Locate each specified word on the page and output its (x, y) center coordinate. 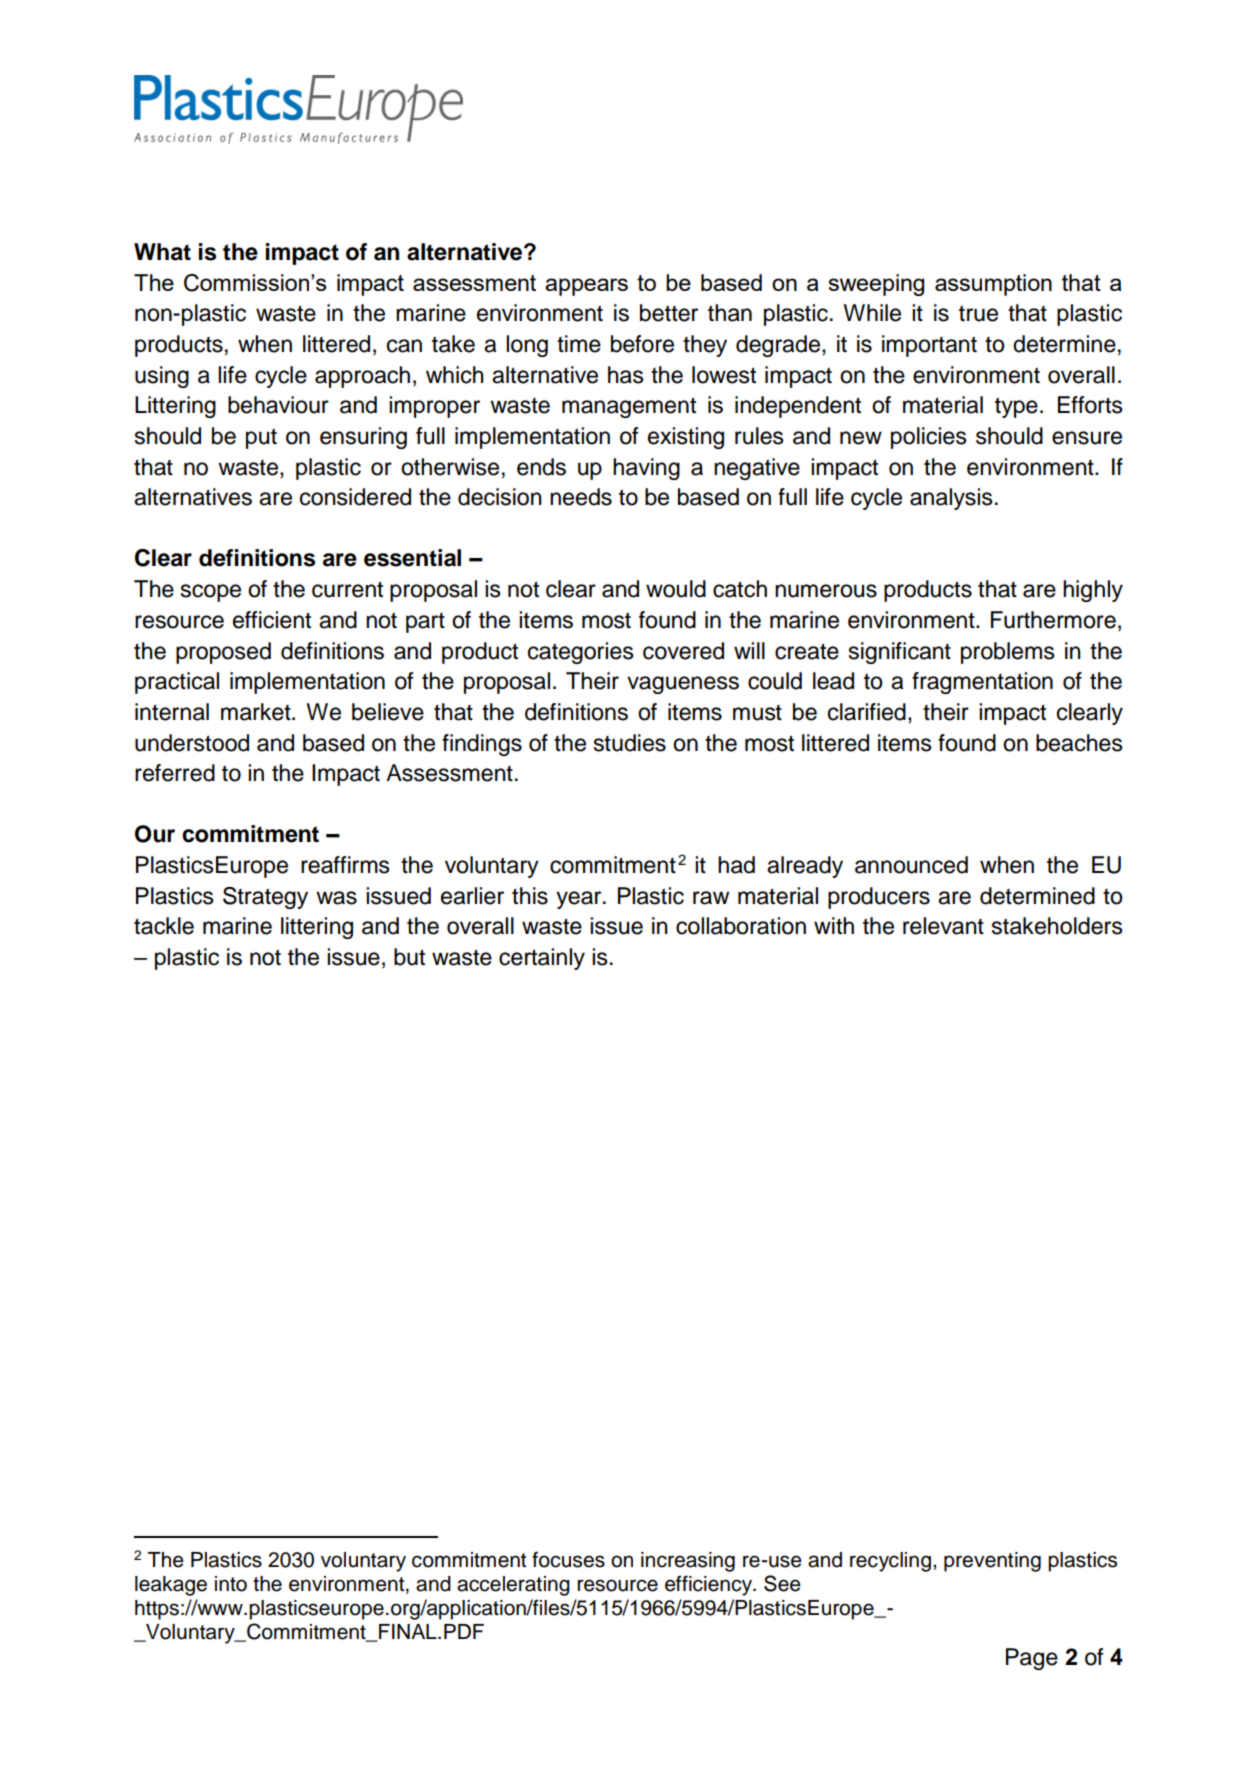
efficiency (710, 1585)
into (231, 1584)
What (162, 252)
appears (586, 287)
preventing (992, 1562)
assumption (993, 285)
